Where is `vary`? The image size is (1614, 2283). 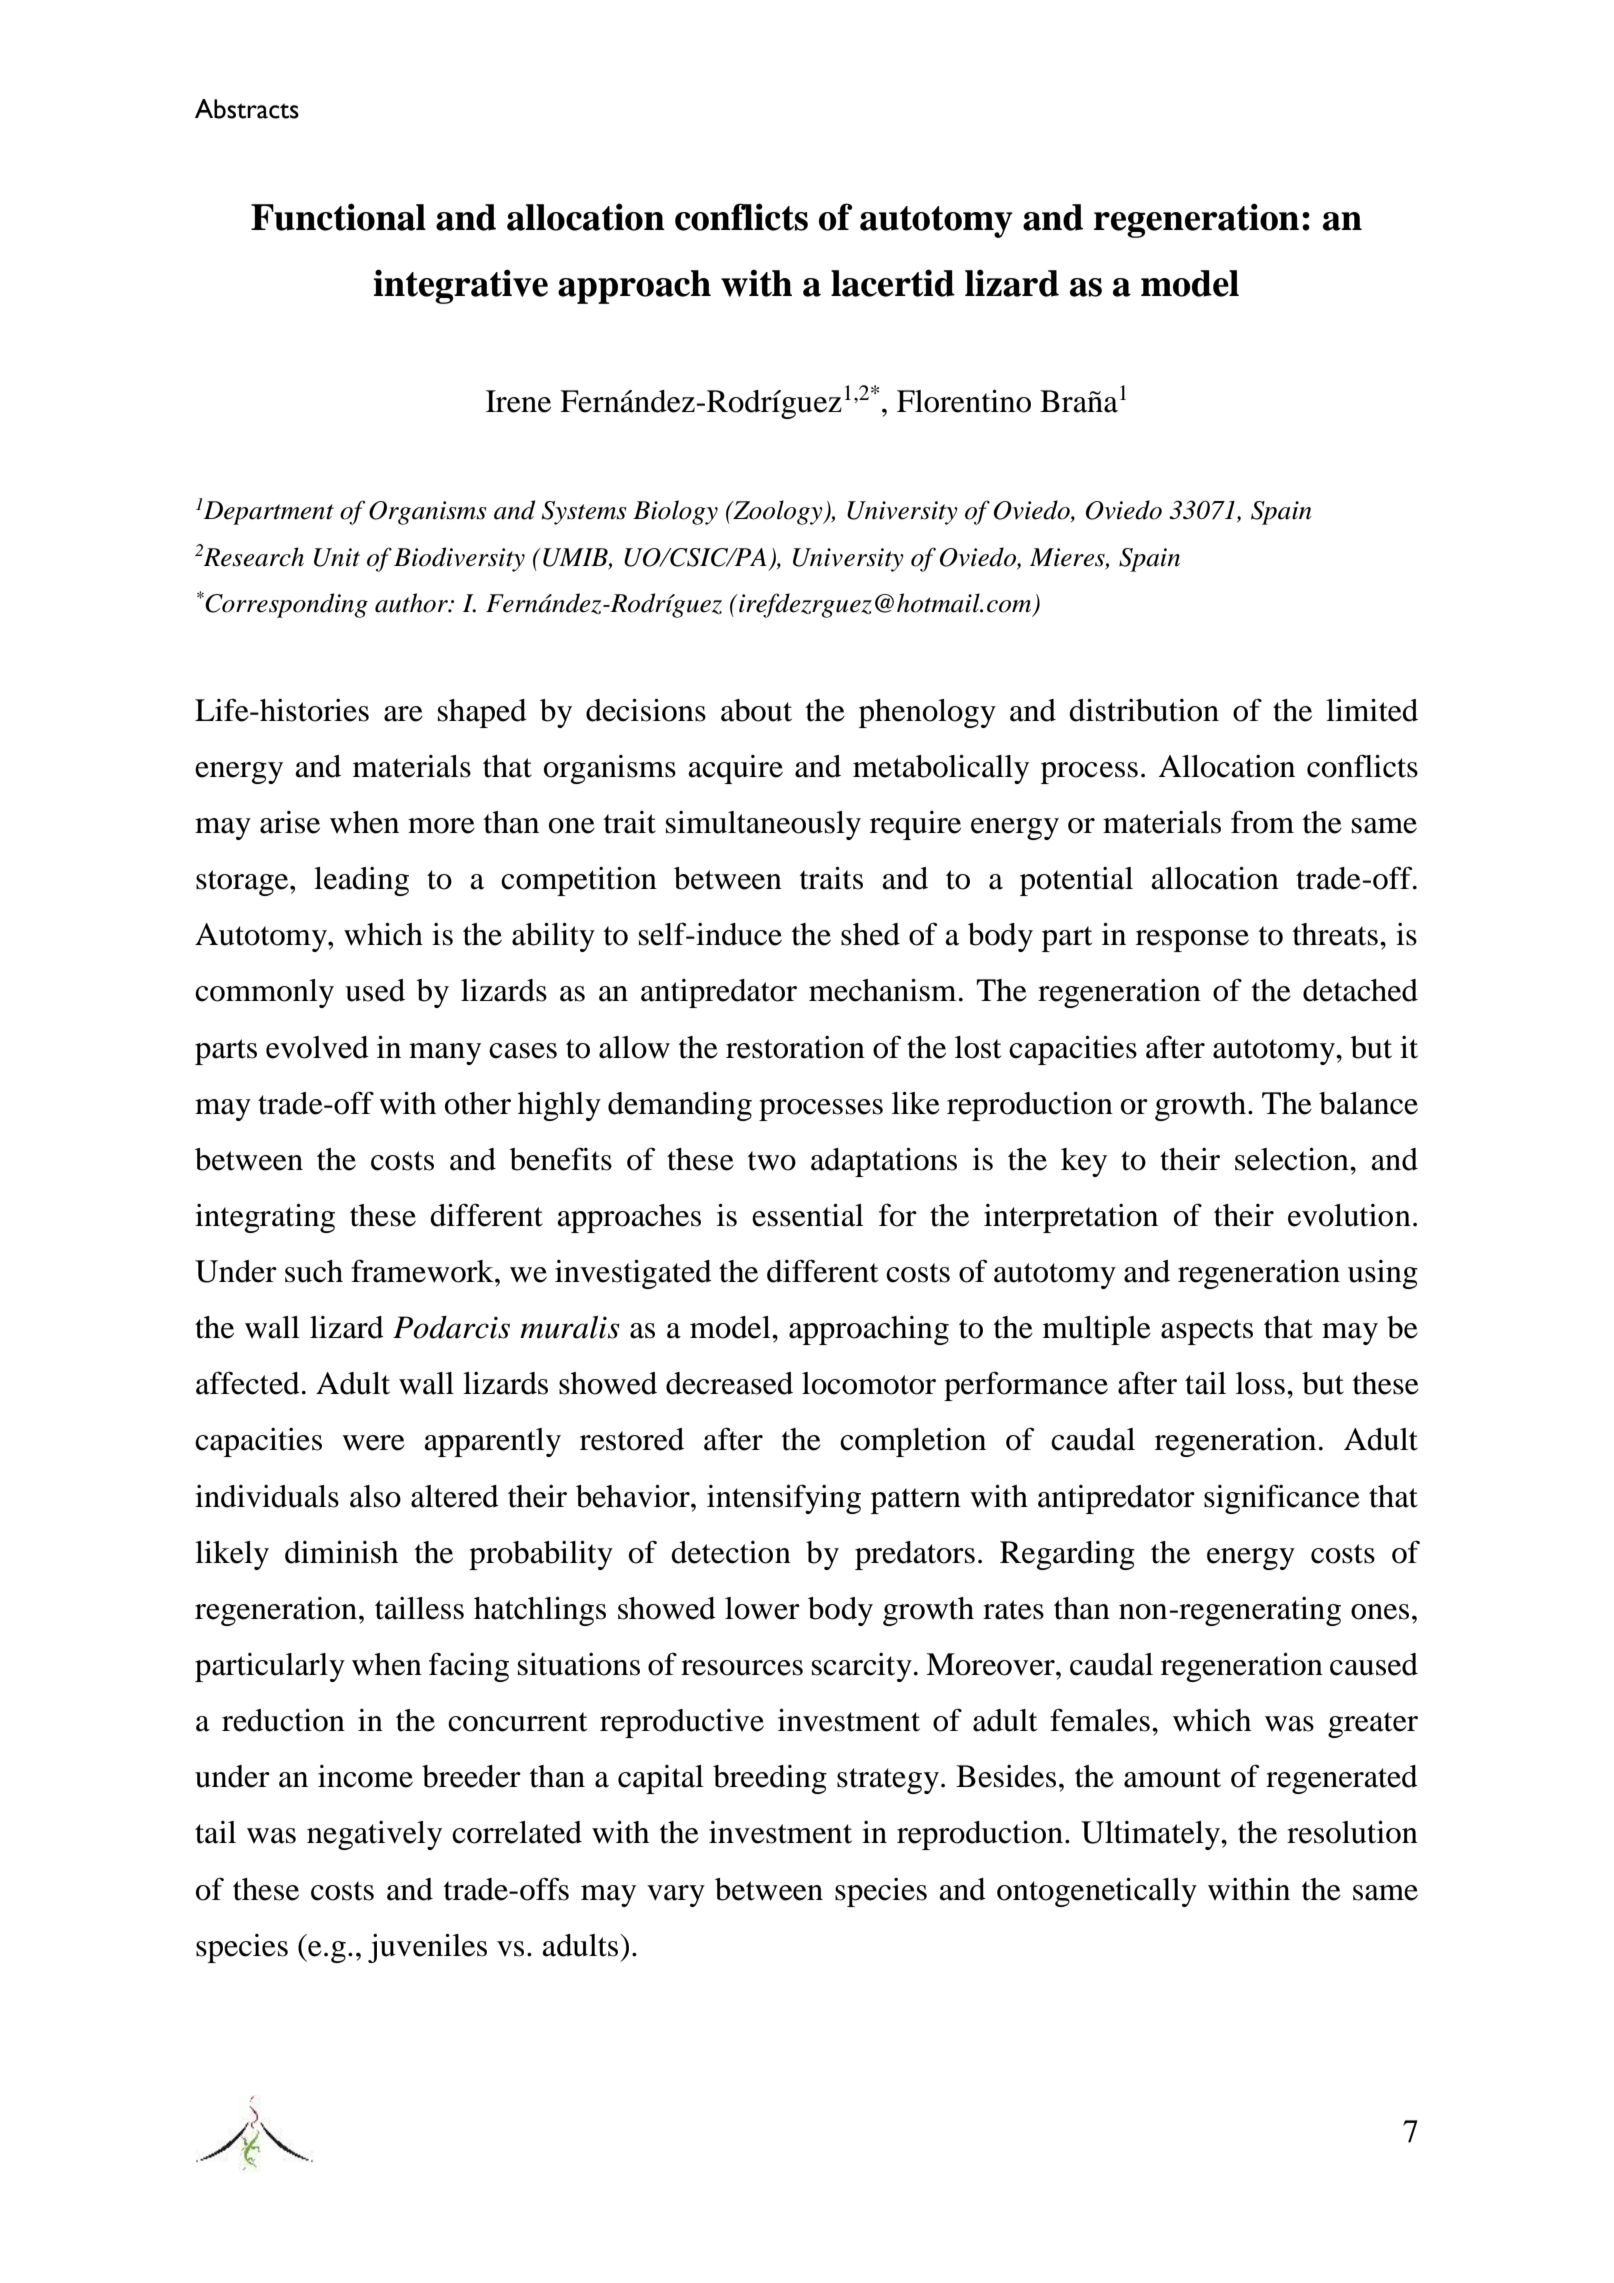 vary is located at coordinates (676, 1896).
